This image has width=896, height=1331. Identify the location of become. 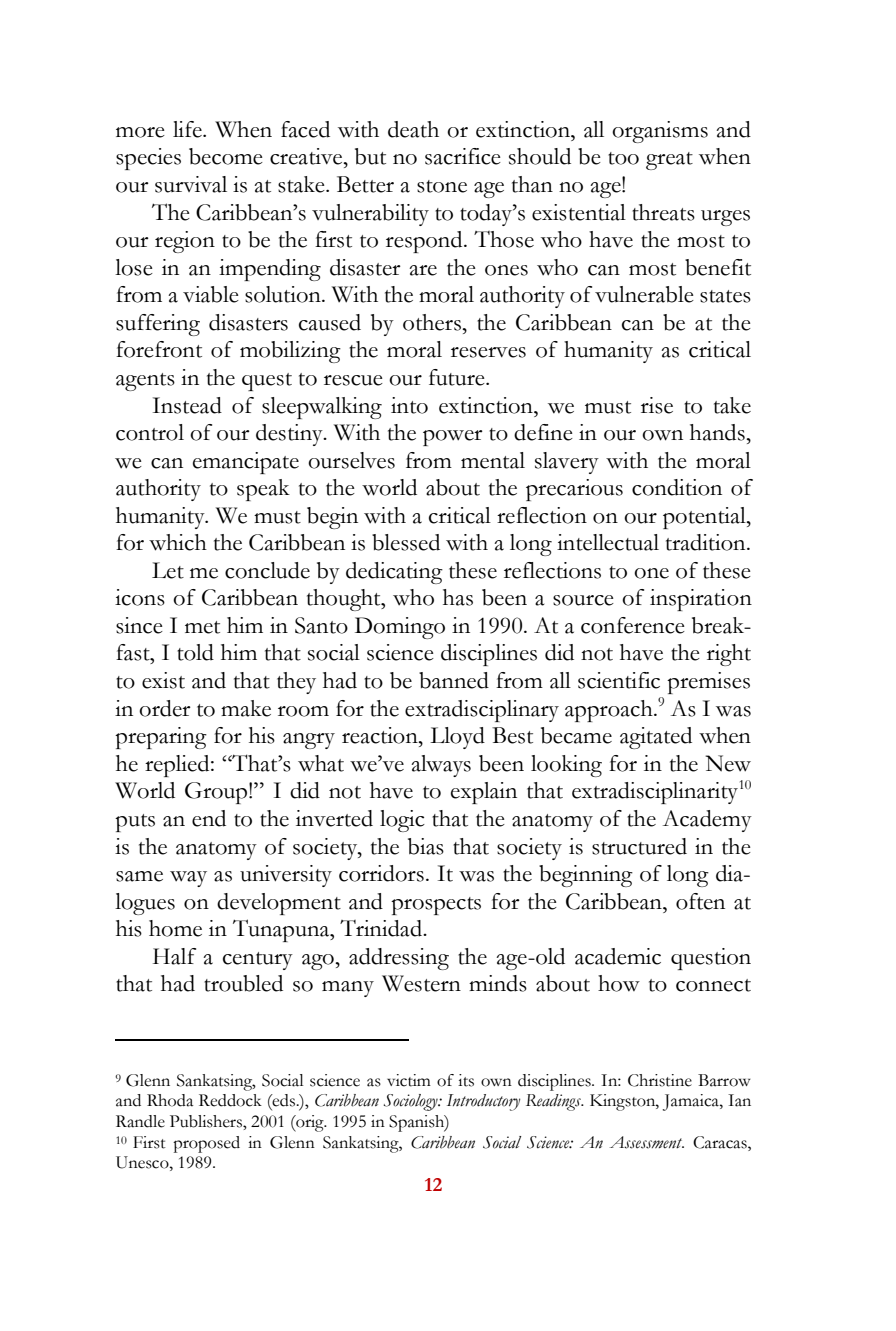
(226, 156).
